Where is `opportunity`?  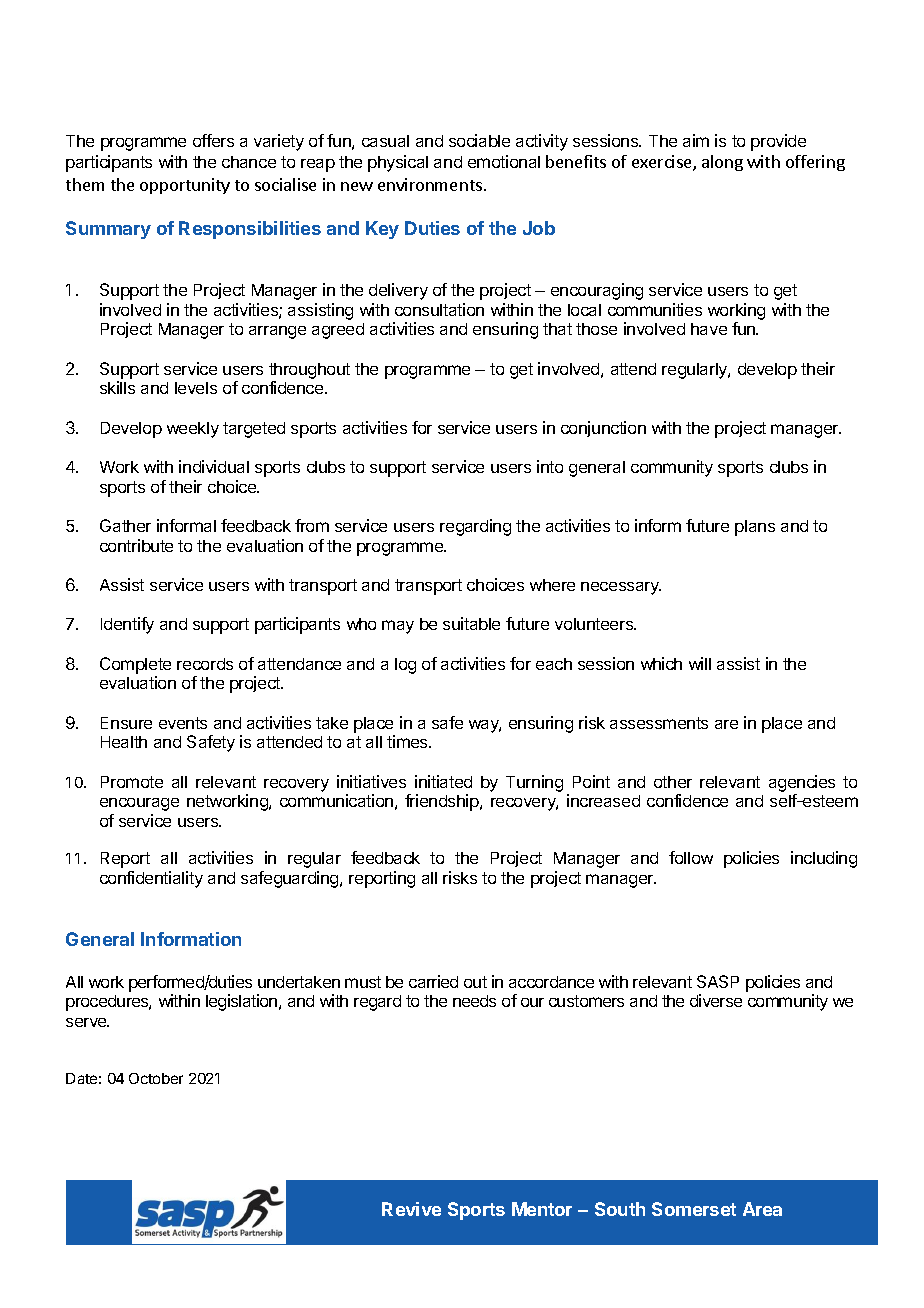
opportunity is located at coordinates (185, 186).
